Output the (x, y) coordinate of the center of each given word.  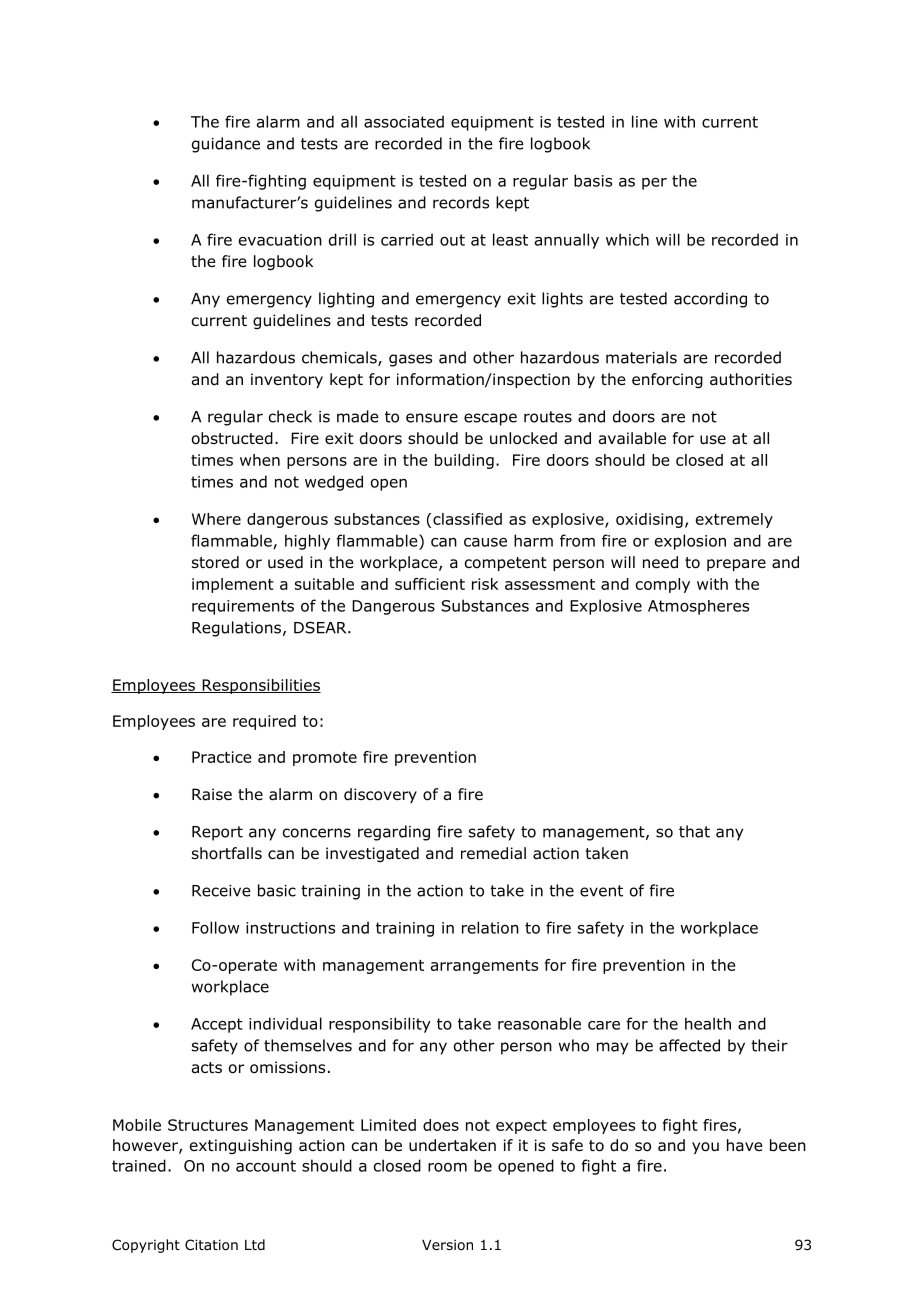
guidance (226, 145)
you (705, 1148)
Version (447, 1245)
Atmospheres (698, 607)
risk (485, 584)
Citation (211, 1245)
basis (593, 180)
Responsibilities (260, 686)
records (461, 202)
